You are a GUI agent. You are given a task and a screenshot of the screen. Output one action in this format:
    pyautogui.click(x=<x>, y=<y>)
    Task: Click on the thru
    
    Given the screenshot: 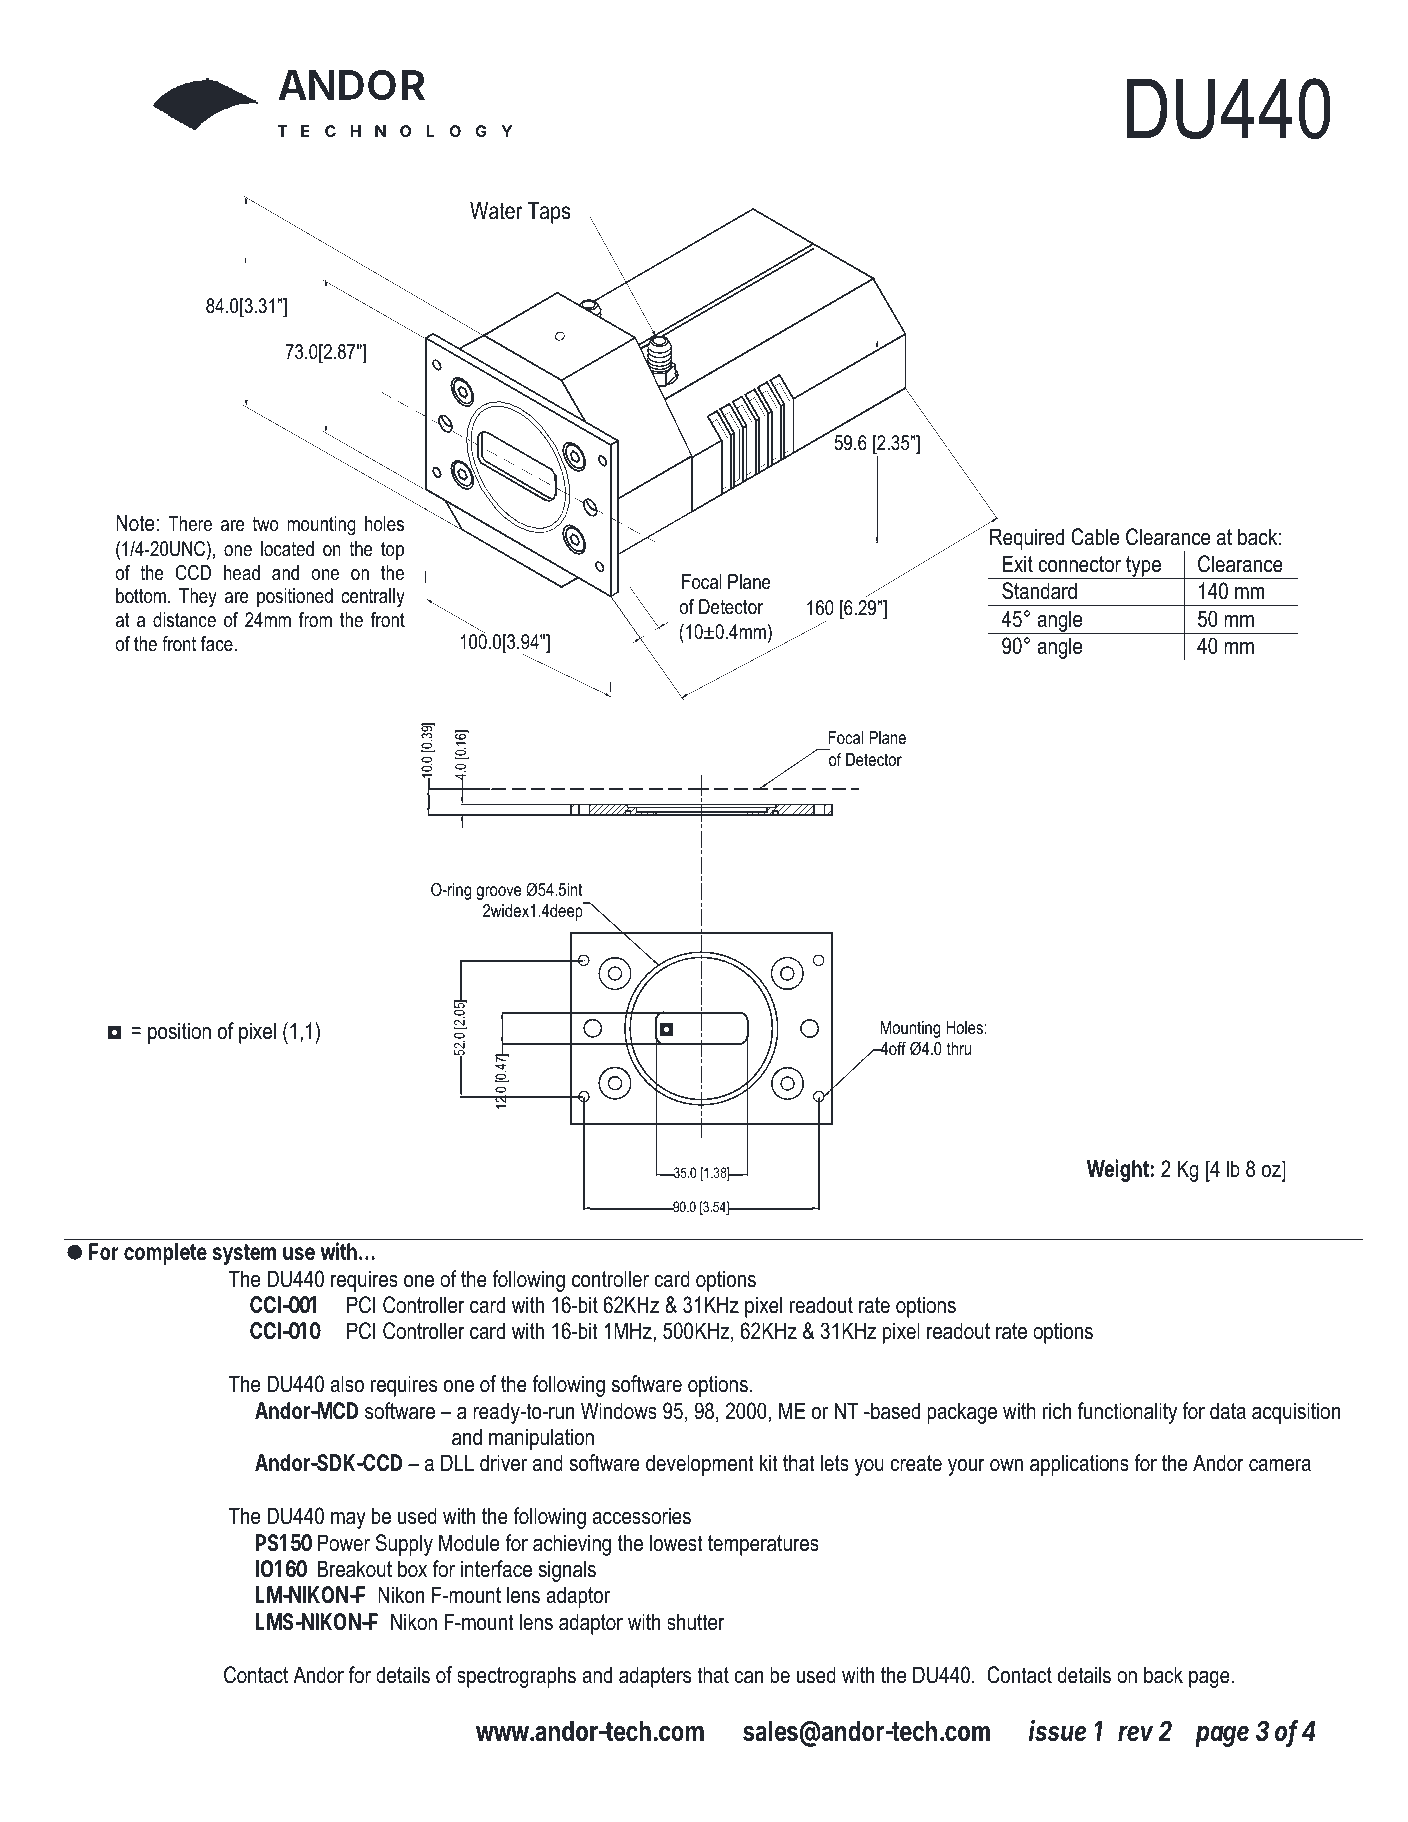 What is the action you would take?
    pyautogui.click(x=959, y=1048)
